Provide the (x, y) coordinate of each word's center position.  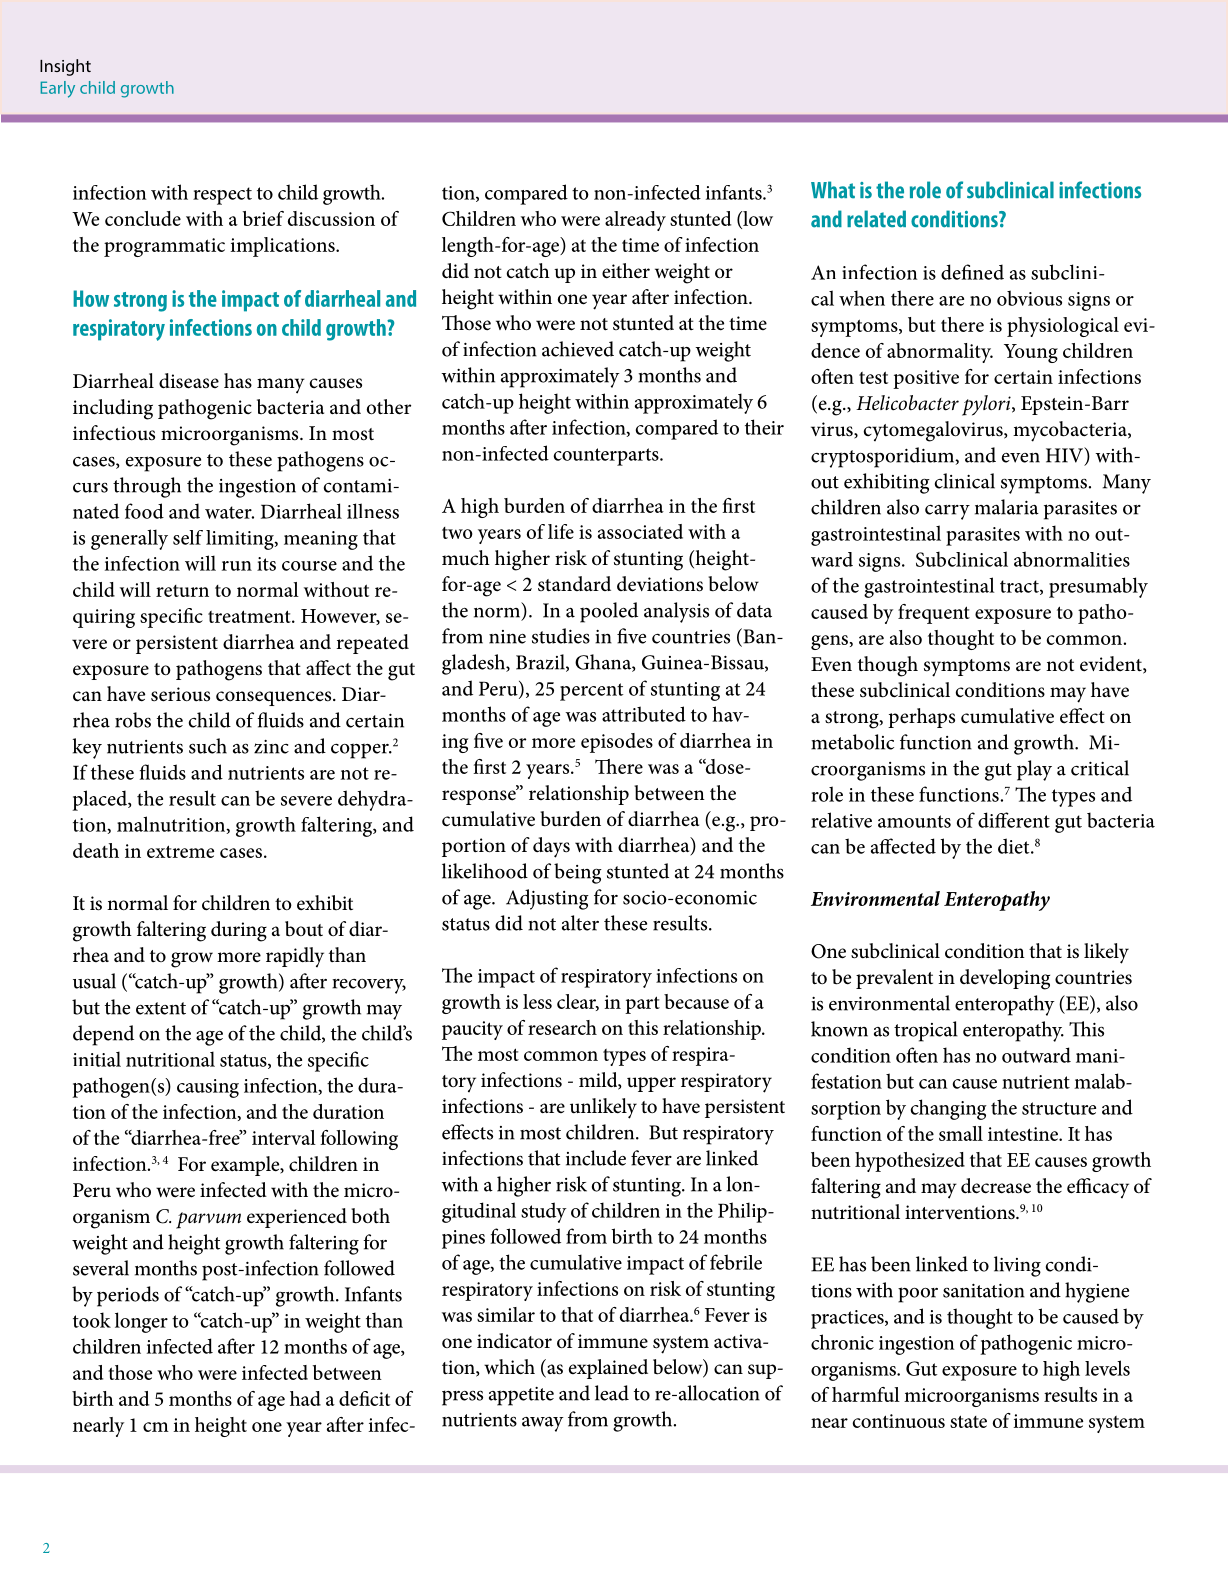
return (182, 591)
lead (612, 1393)
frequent (934, 614)
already (635, 221)
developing (1005, 979)
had (305, 1398)
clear (578, 1002)
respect (222, 196)
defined (972, 272)
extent (161, 1008)
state (968, 1421)
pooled (609, 612)
